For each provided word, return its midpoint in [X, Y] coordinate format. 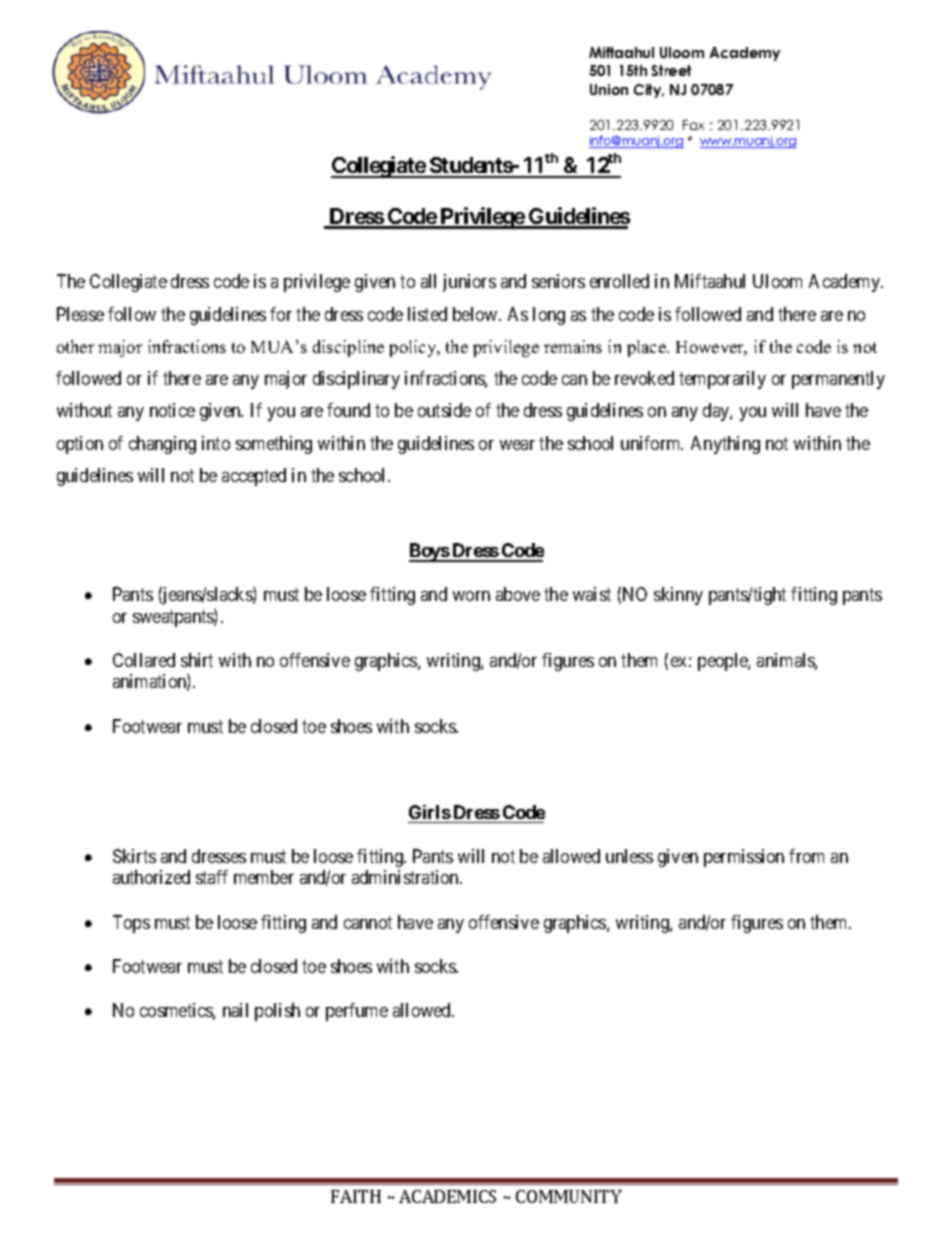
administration [406, 877]
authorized [151, 877]
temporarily [722, 380]
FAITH [356, 1196]
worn [471, 596]
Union [609, 89]
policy [414, 348]
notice [172, 410]
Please [80, 314]
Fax [693, 125]
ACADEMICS [447, 1196]
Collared [144, 660]
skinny [678, 596]
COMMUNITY [569, 1196]
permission [744, 858]
